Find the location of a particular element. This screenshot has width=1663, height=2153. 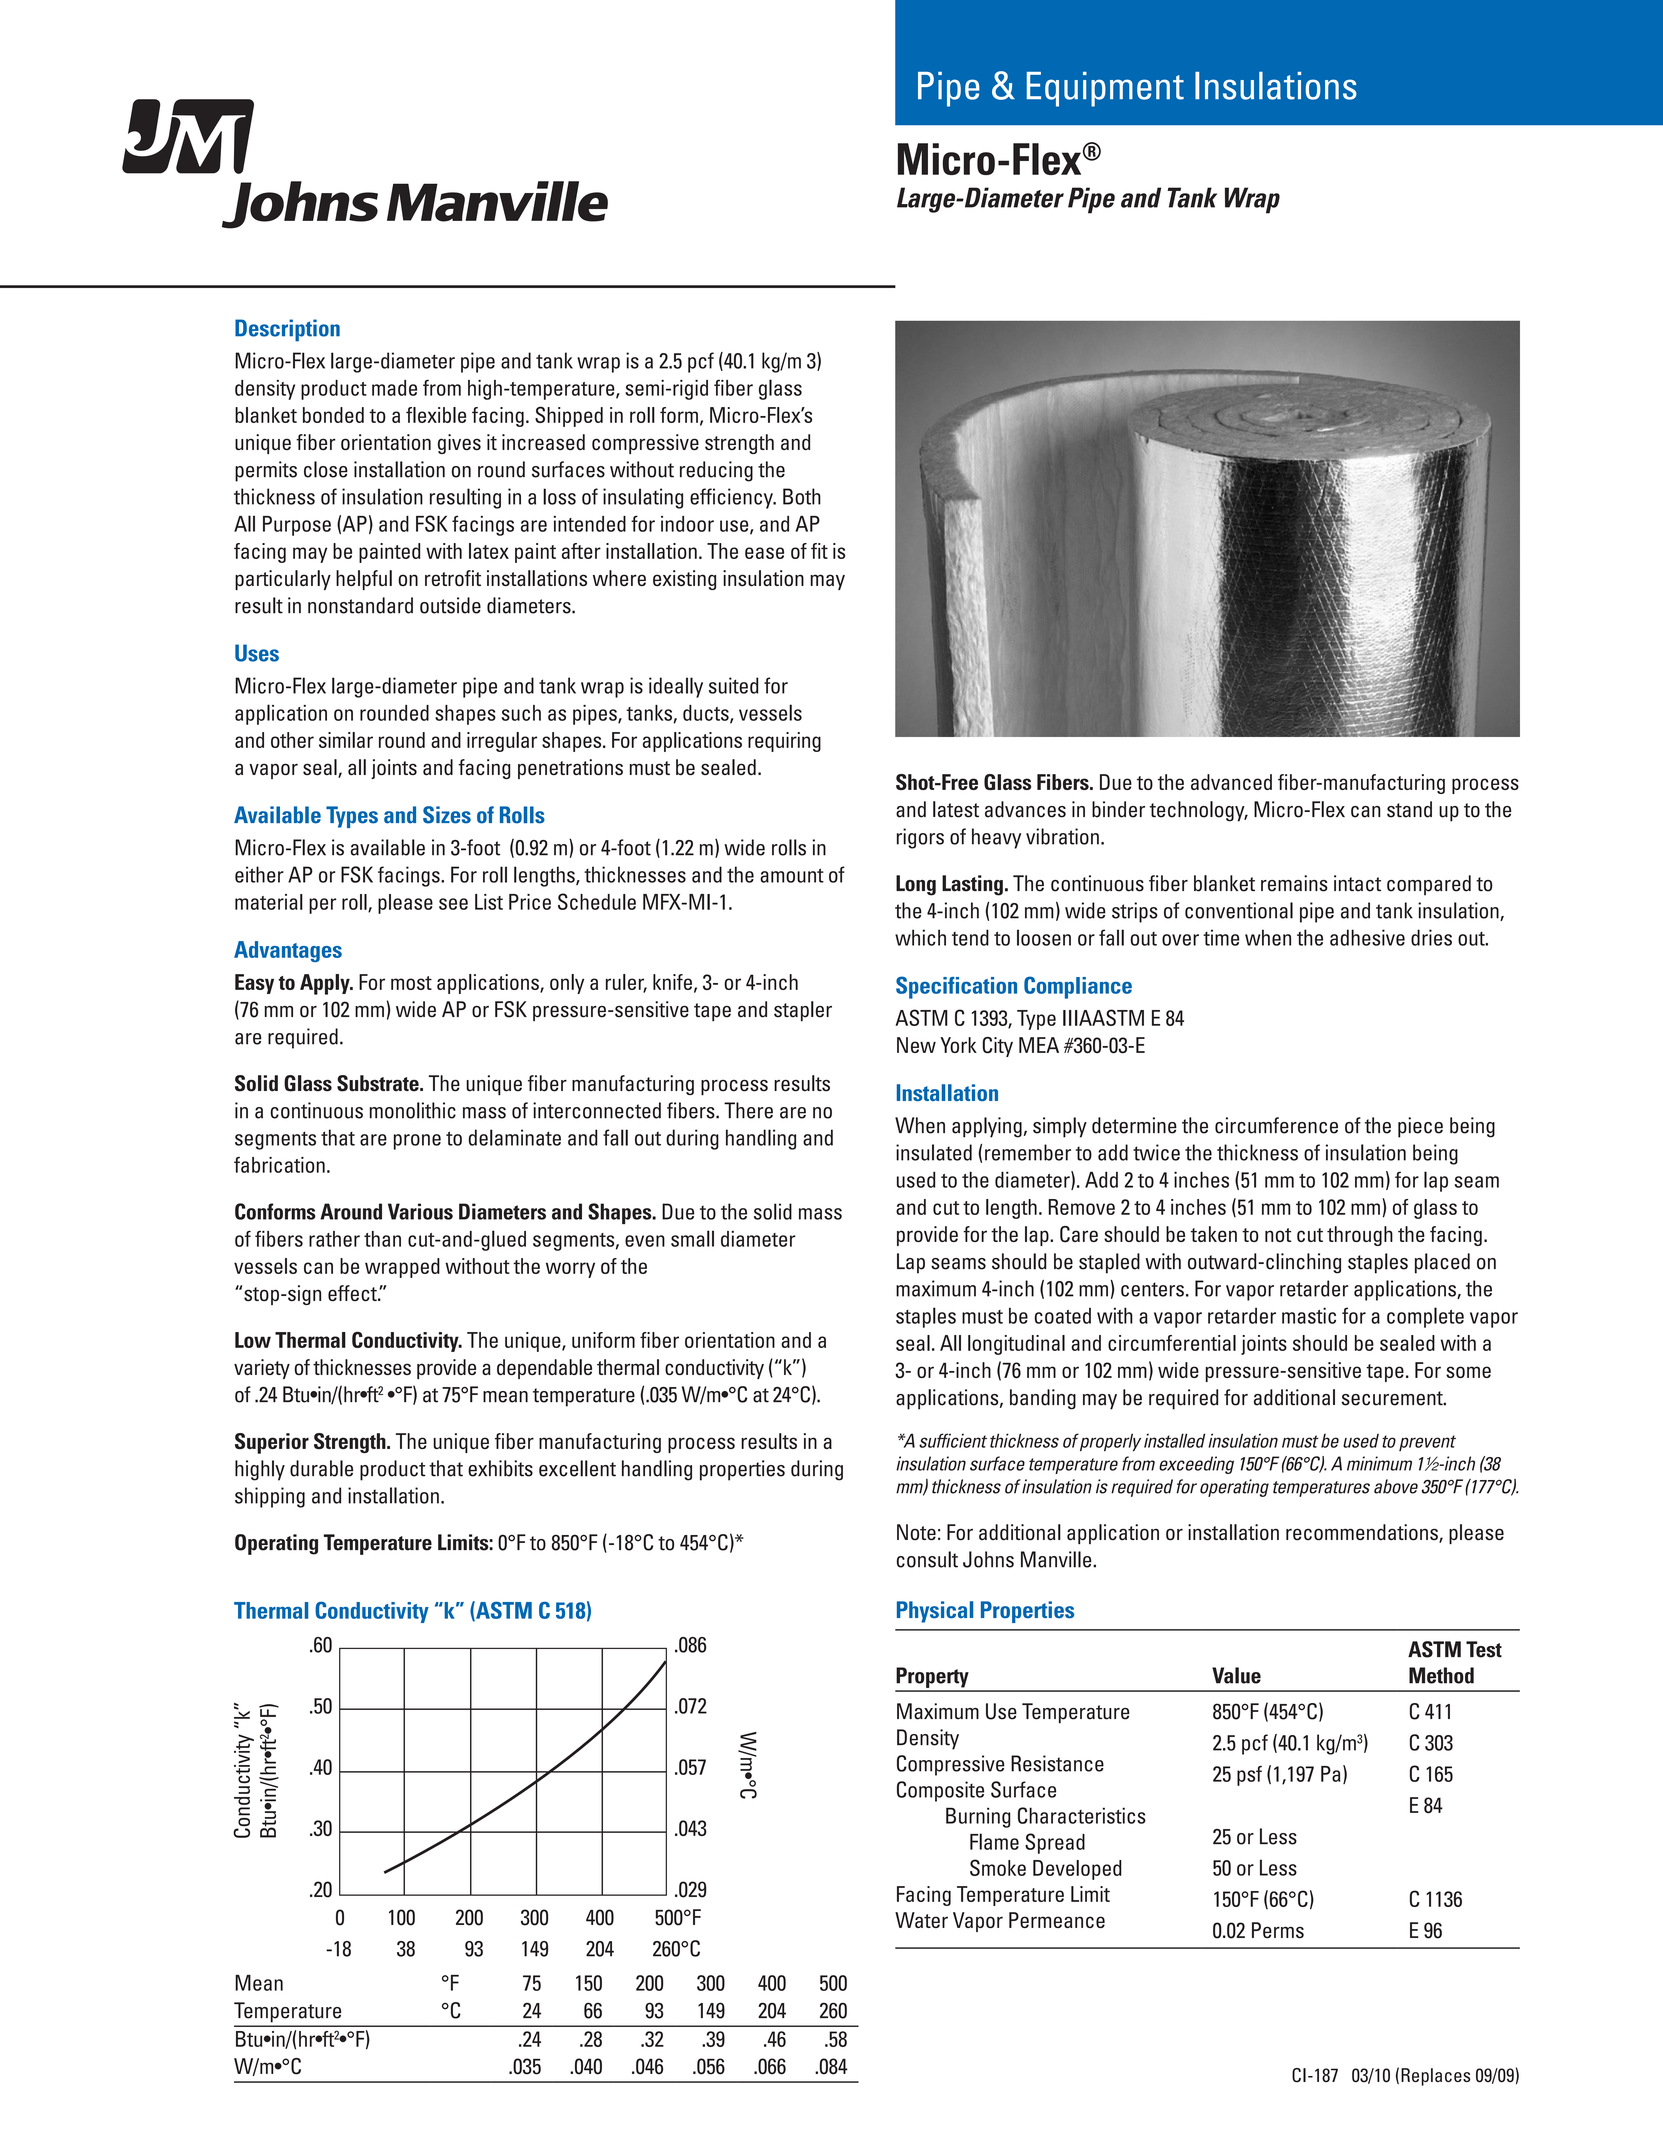

requiring is located at coordinates (784, 742).
